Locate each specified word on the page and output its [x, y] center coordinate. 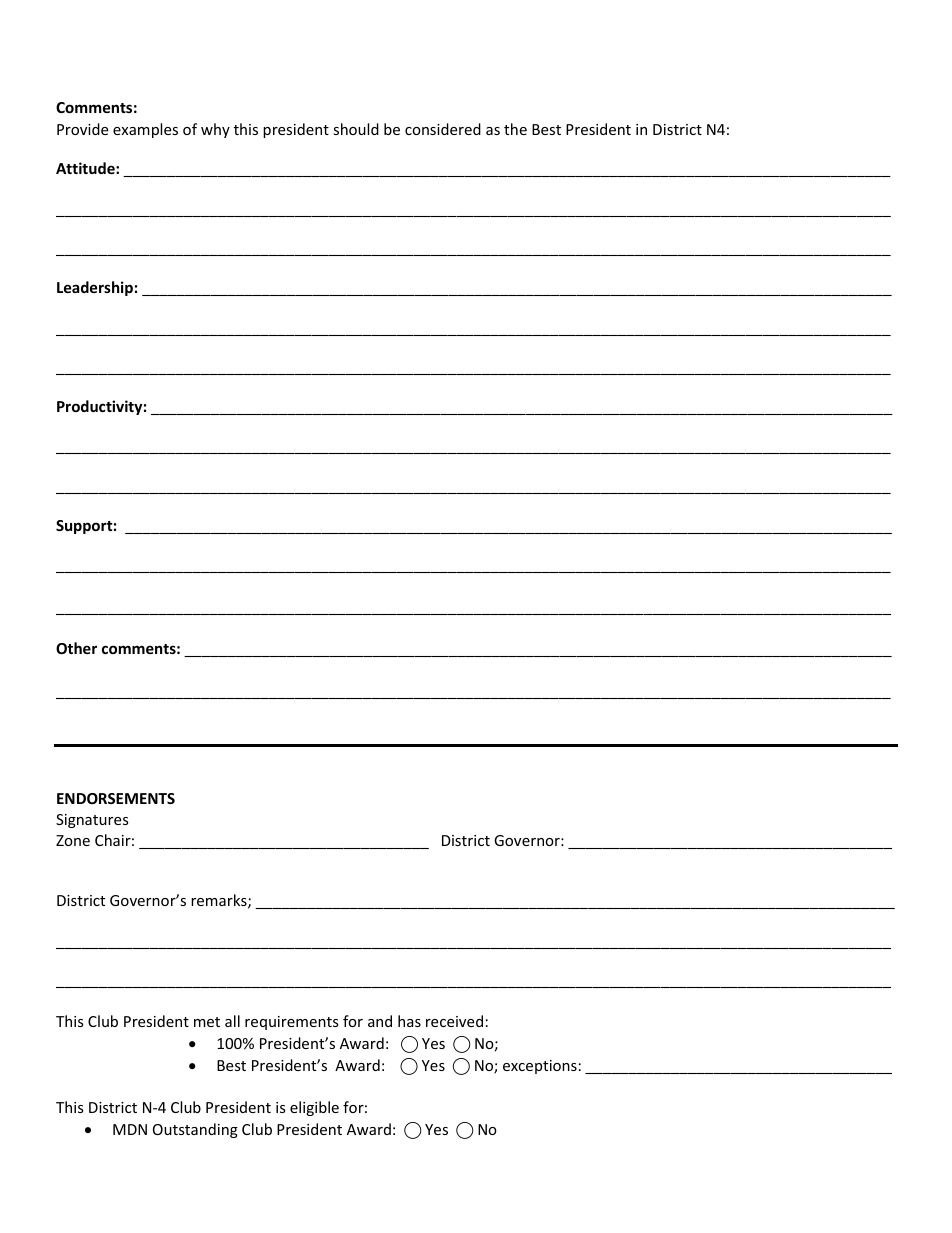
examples [145, 130]
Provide [82, 129]
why [215, 130]
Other [76, 648]
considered [443, 129]
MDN [130, 1129]
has [409, 1021]
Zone [73, 840]
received [454, 1021]
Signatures [92, 821]
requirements [292, 1023]
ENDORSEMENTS [116, 798]
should [356, 129]
